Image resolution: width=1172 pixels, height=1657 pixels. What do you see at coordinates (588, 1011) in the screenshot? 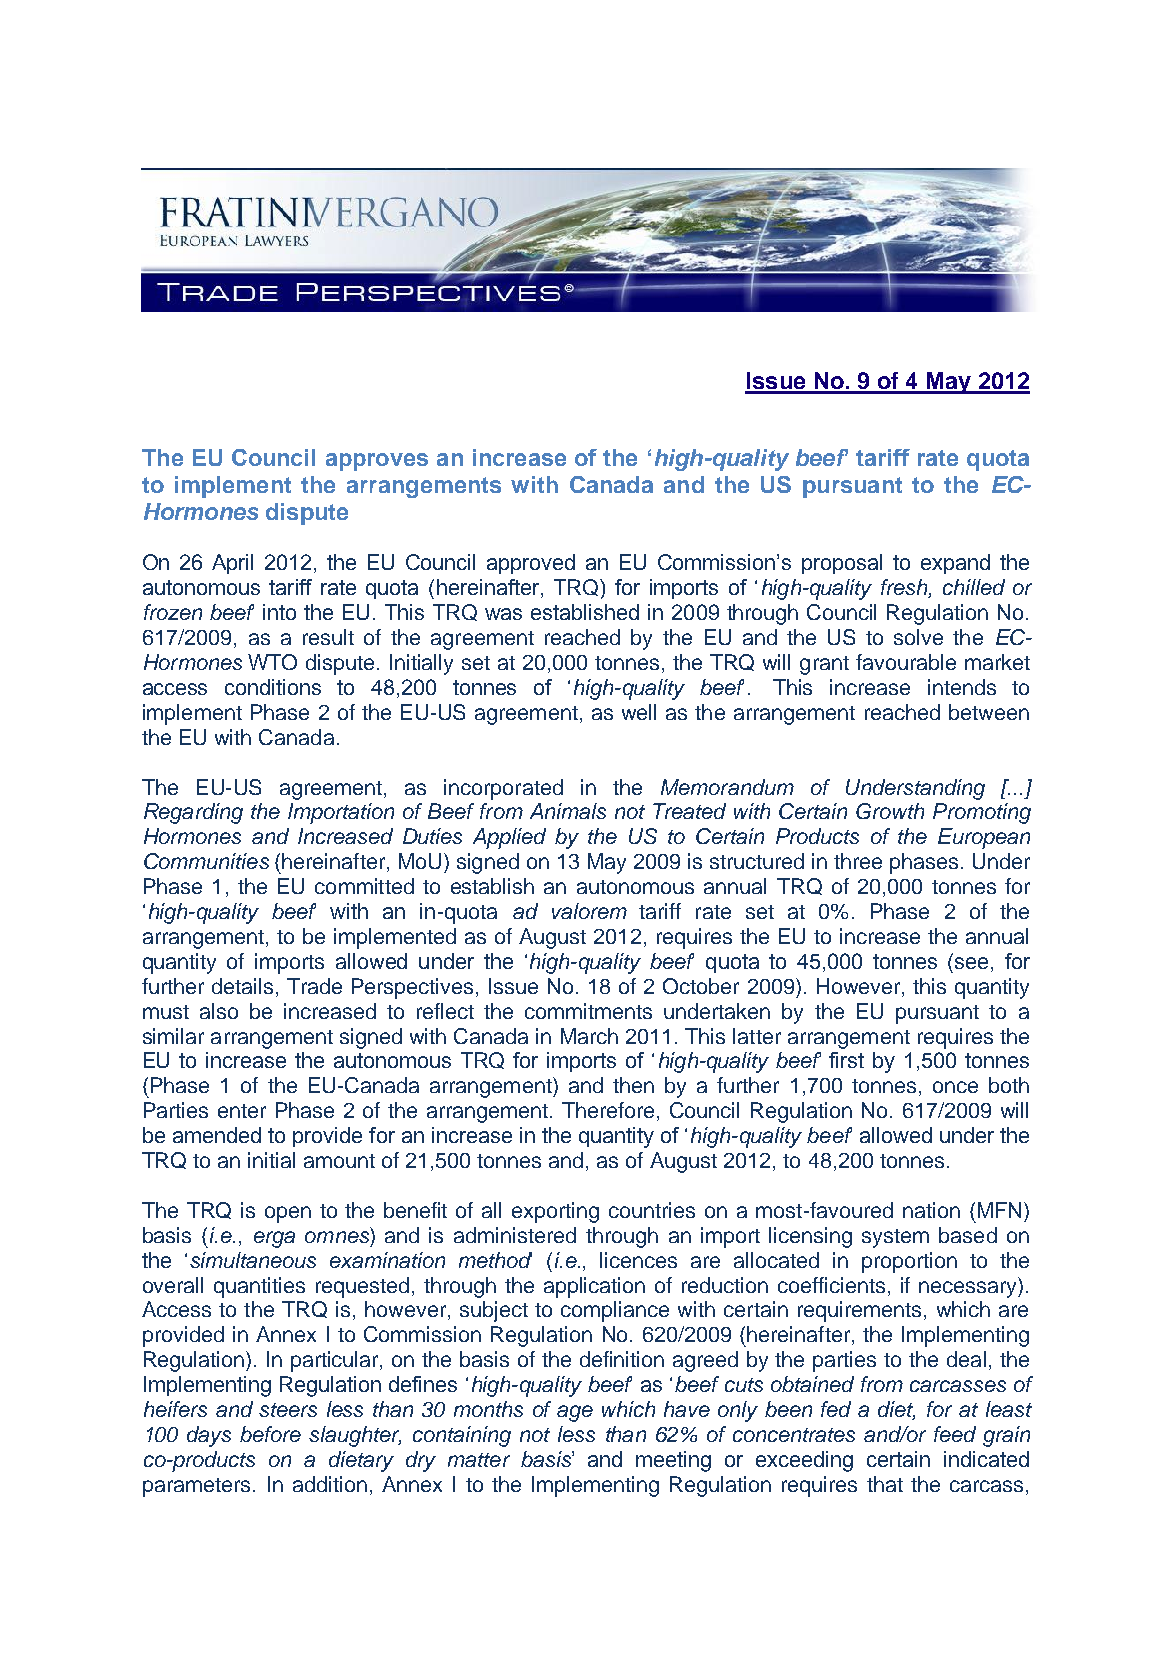
I see `commitments` at bounding box center [588, 1011].
